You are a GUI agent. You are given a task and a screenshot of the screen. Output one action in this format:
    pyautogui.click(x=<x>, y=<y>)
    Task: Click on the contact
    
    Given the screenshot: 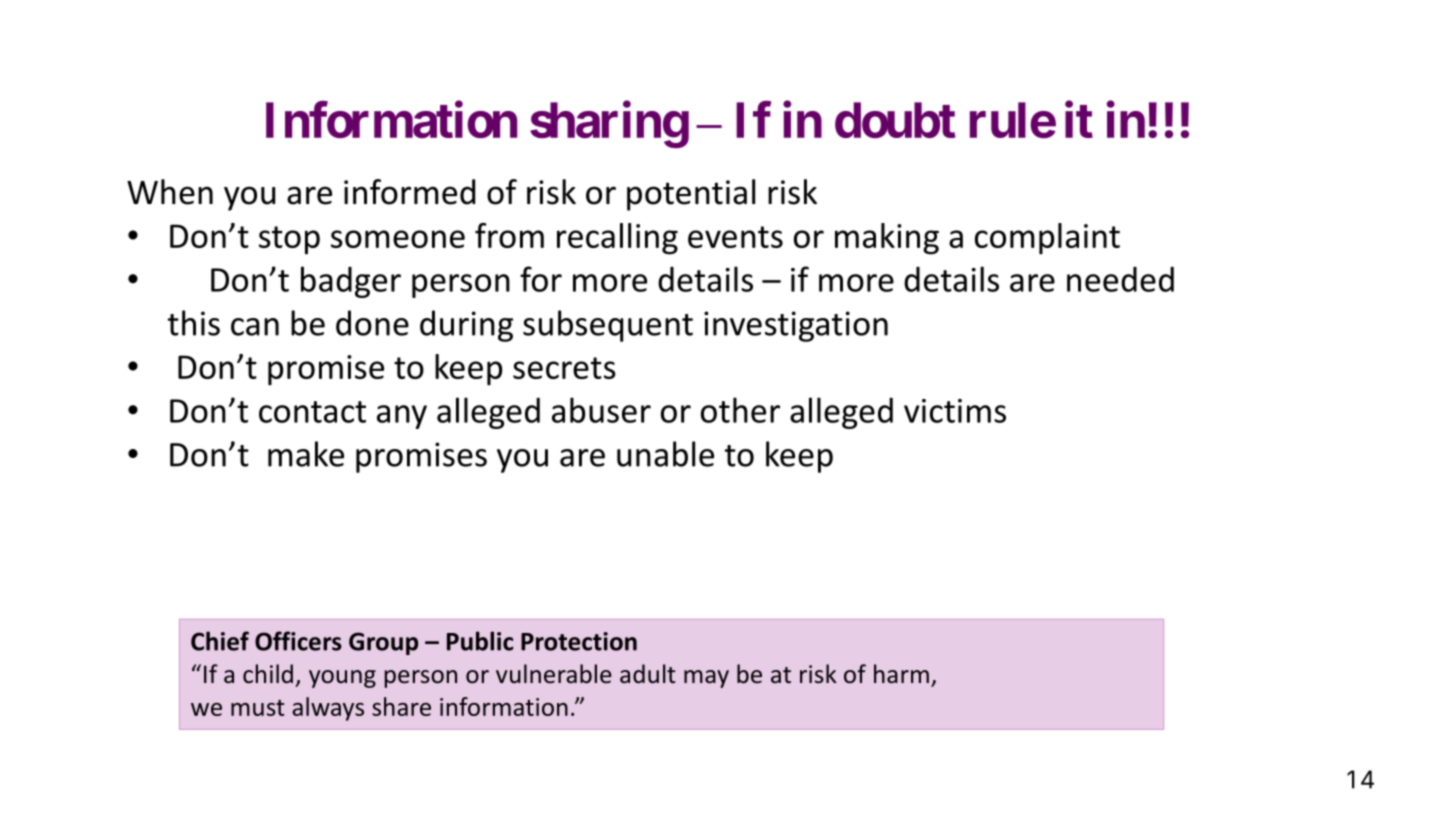 What is the action you would take?
    pyautogui.click(x=312, y=412)
